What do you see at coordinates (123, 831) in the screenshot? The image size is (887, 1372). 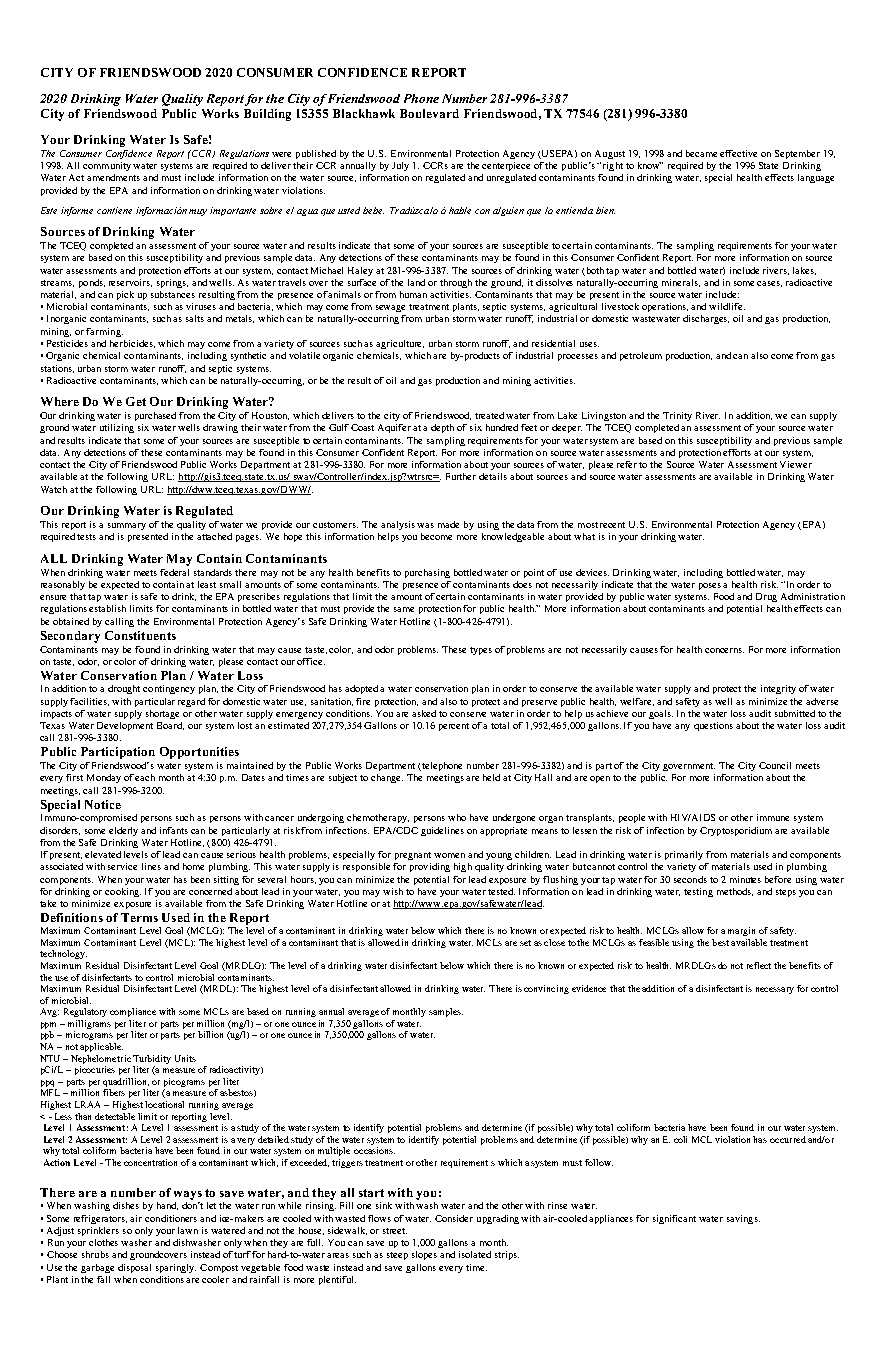 I see `elderly` at bounding box center [123, 831].
